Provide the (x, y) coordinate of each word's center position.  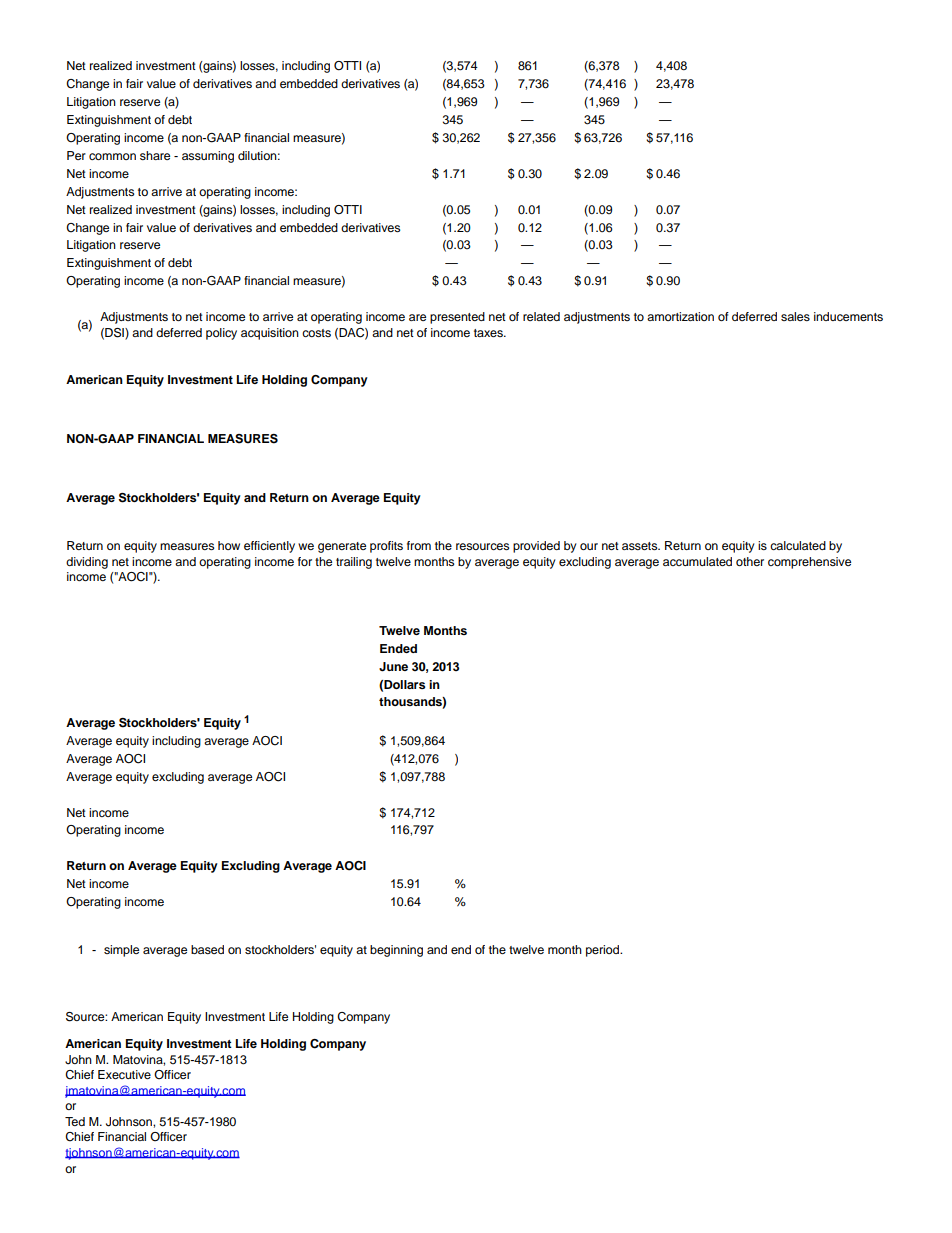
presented (457, 318)
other (750, 561)
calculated (798, 545)
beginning (396, 951)
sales (795, 316)
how (229, 545)
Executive (124, 1074)
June (393, 667)
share (155, 155)
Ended (398, 648)
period (604, 951)
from (419, 545)
